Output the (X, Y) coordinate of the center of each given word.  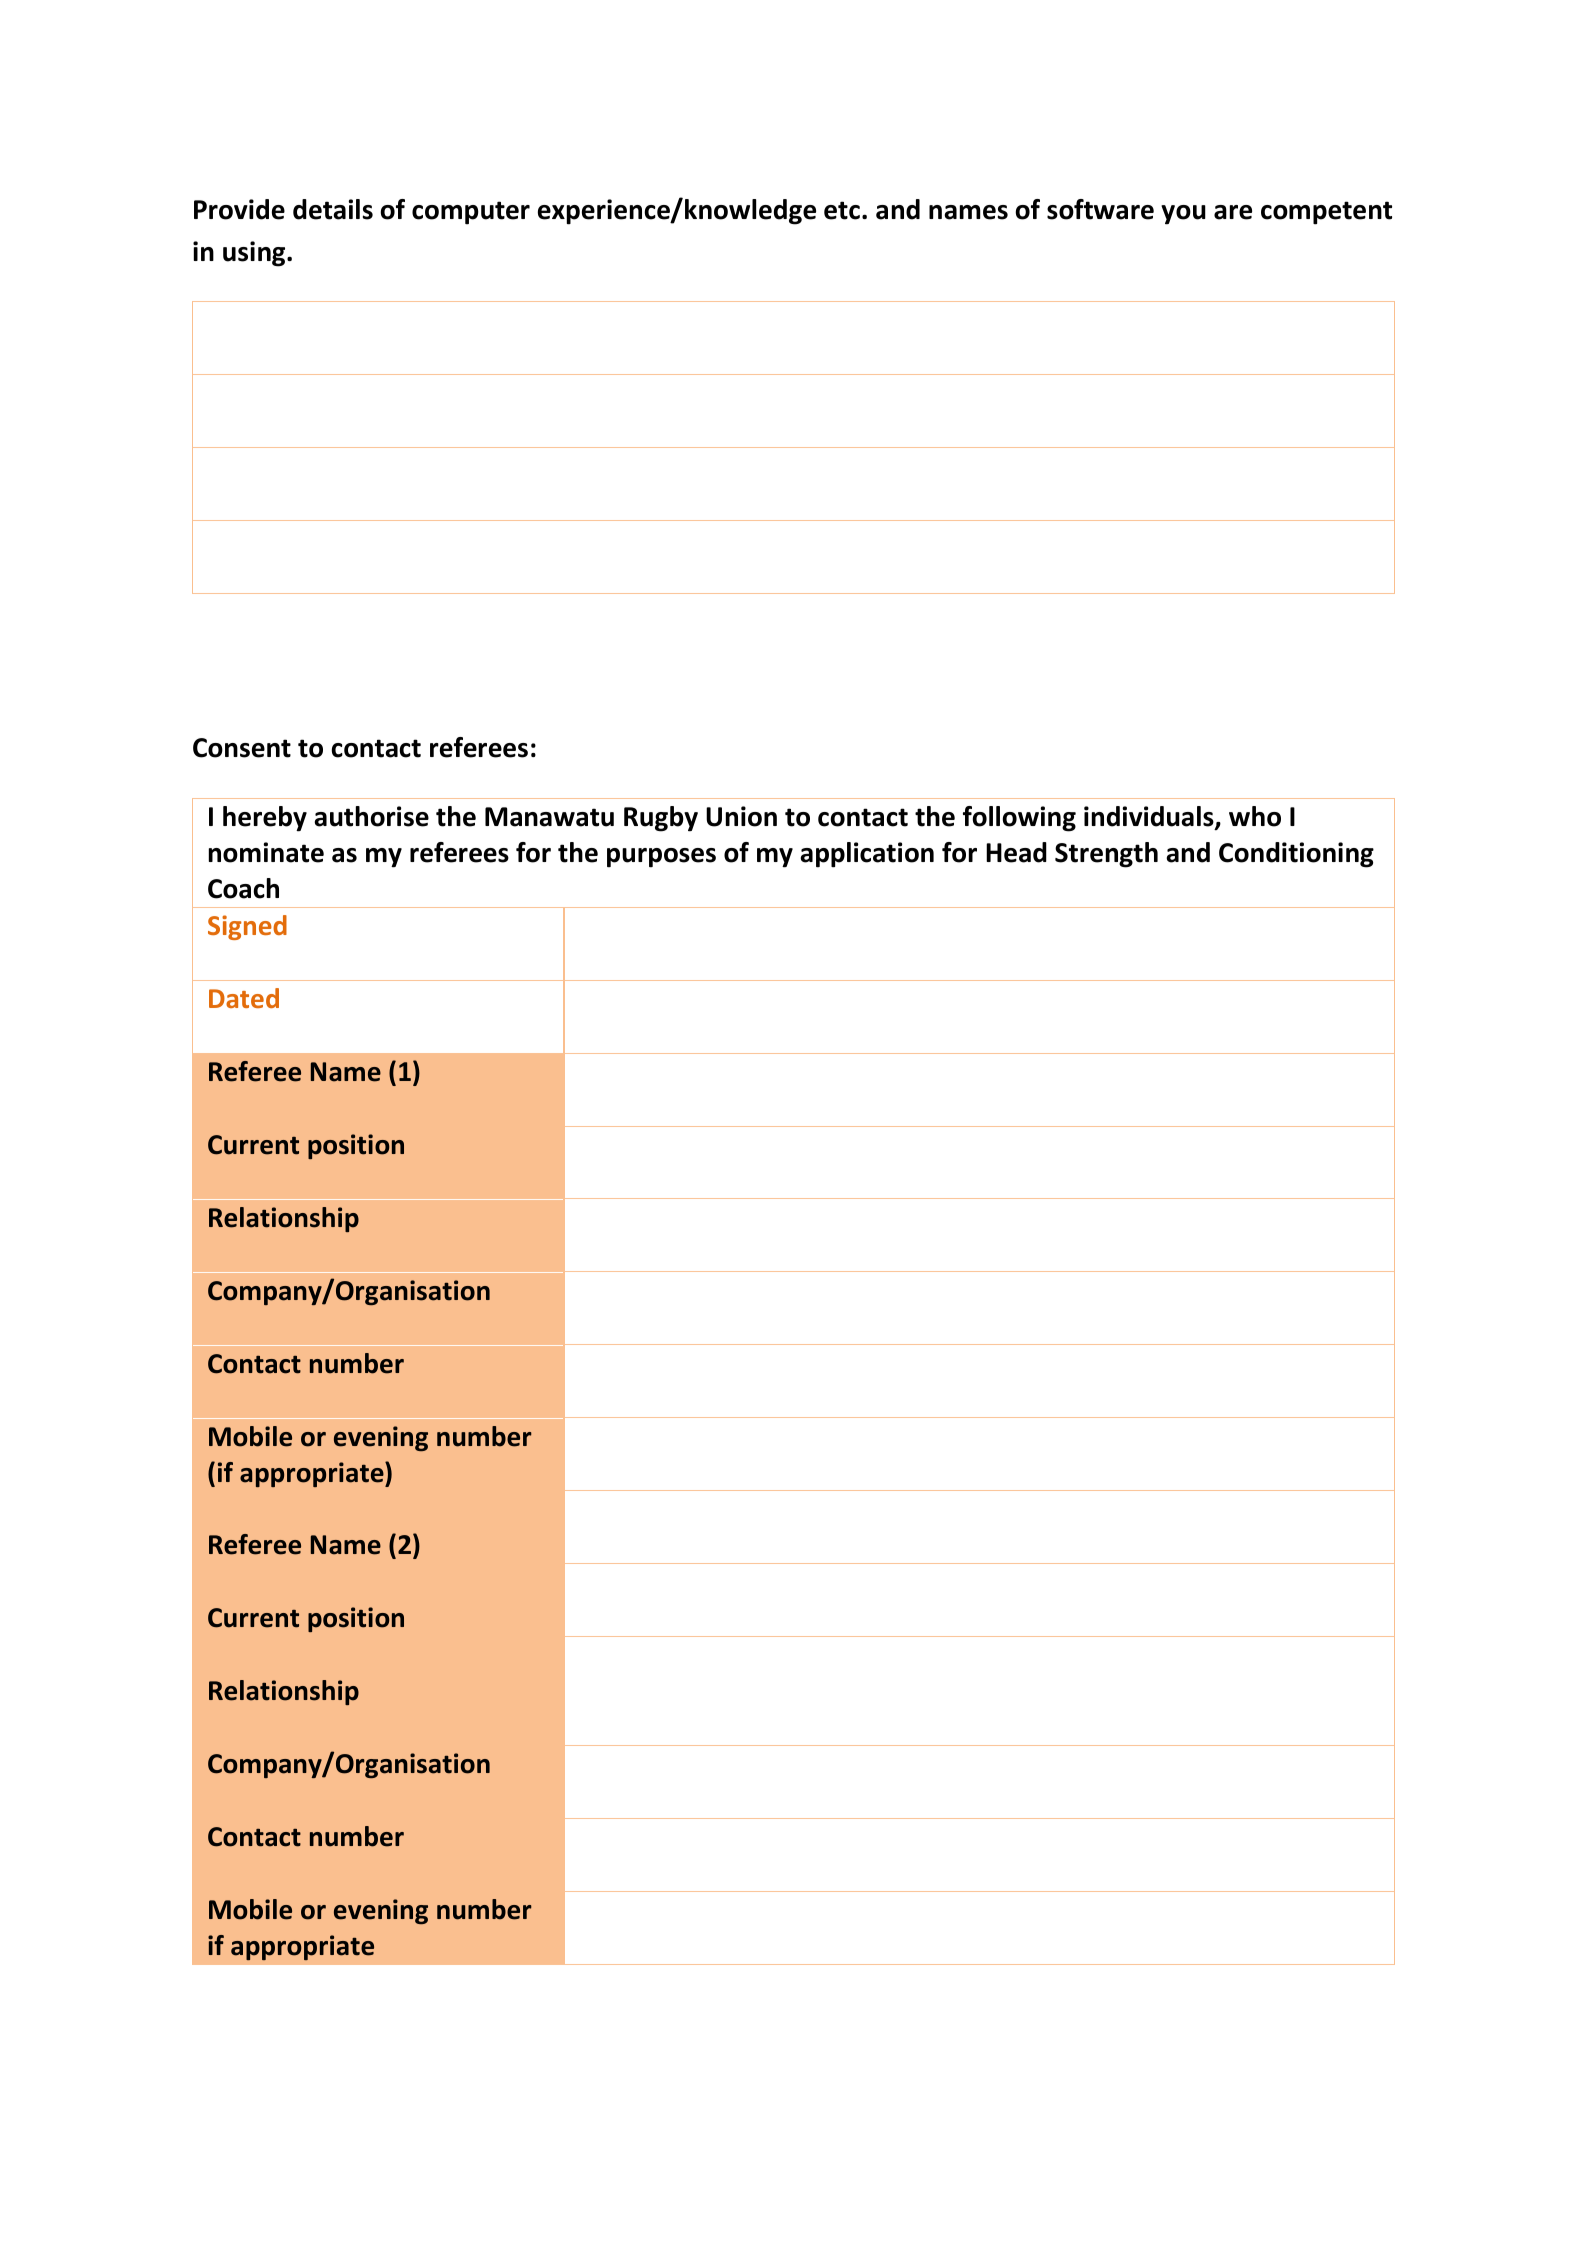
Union (741, 816)
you (1183, 215)
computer (471, 213)
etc (842, 210)
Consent (242, 748)
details (333, 209)
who (1255, 816)
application (867, 855)
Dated (244, 998)
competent (1326, 213)
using (255, 254)
